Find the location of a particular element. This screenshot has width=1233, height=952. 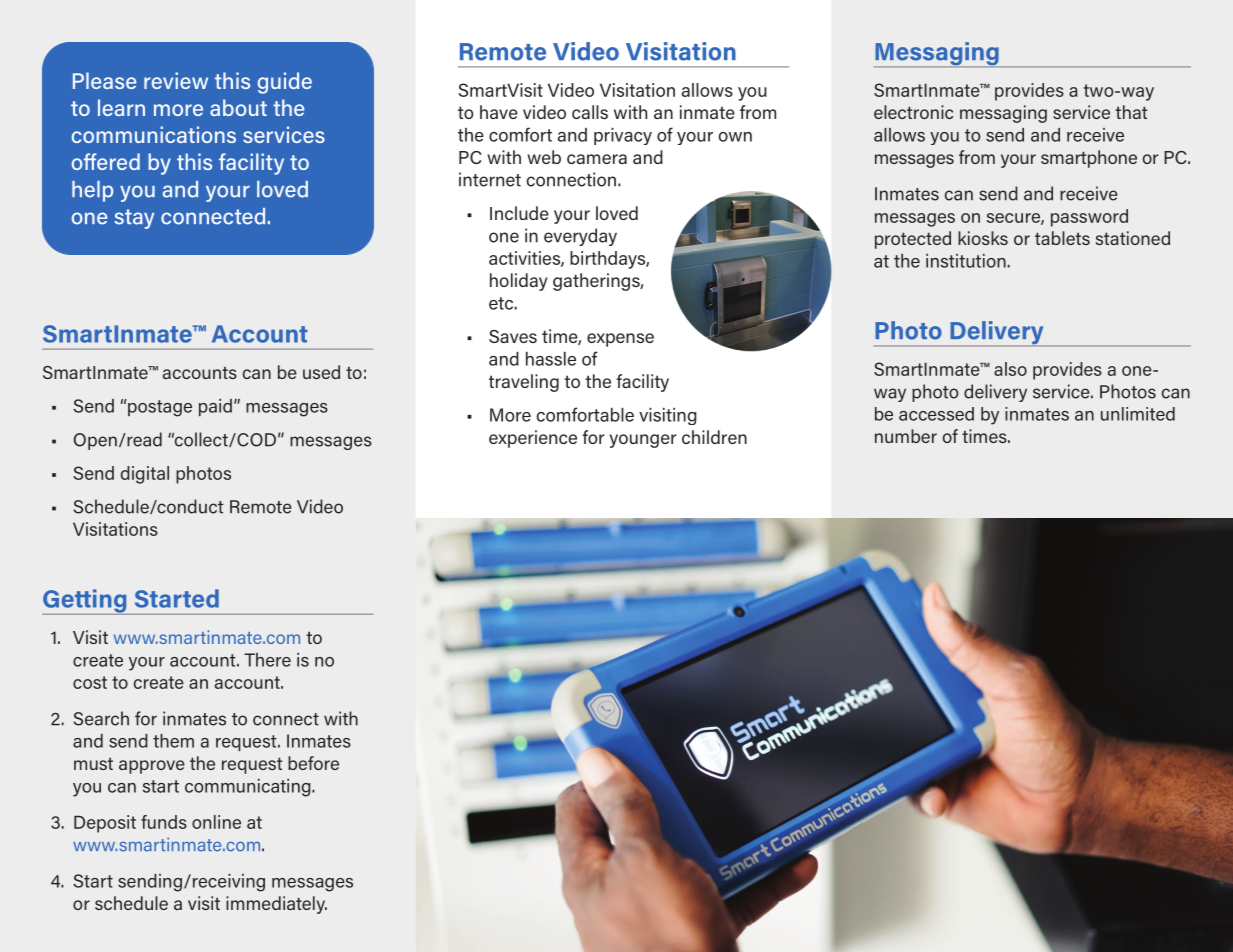

digital is located at coordinates (145, 475).
